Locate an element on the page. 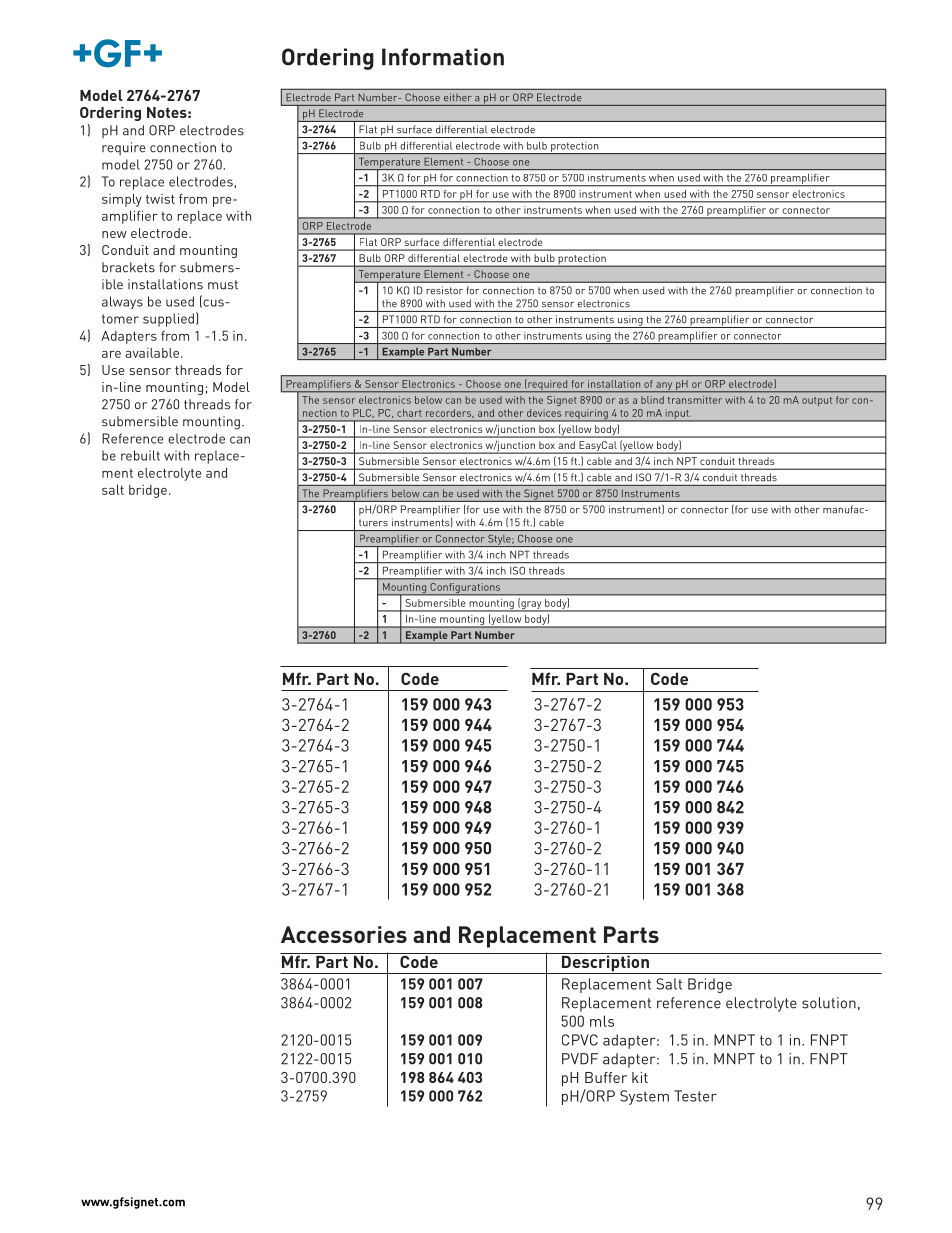  Information is located at coordinates (443, 57).
